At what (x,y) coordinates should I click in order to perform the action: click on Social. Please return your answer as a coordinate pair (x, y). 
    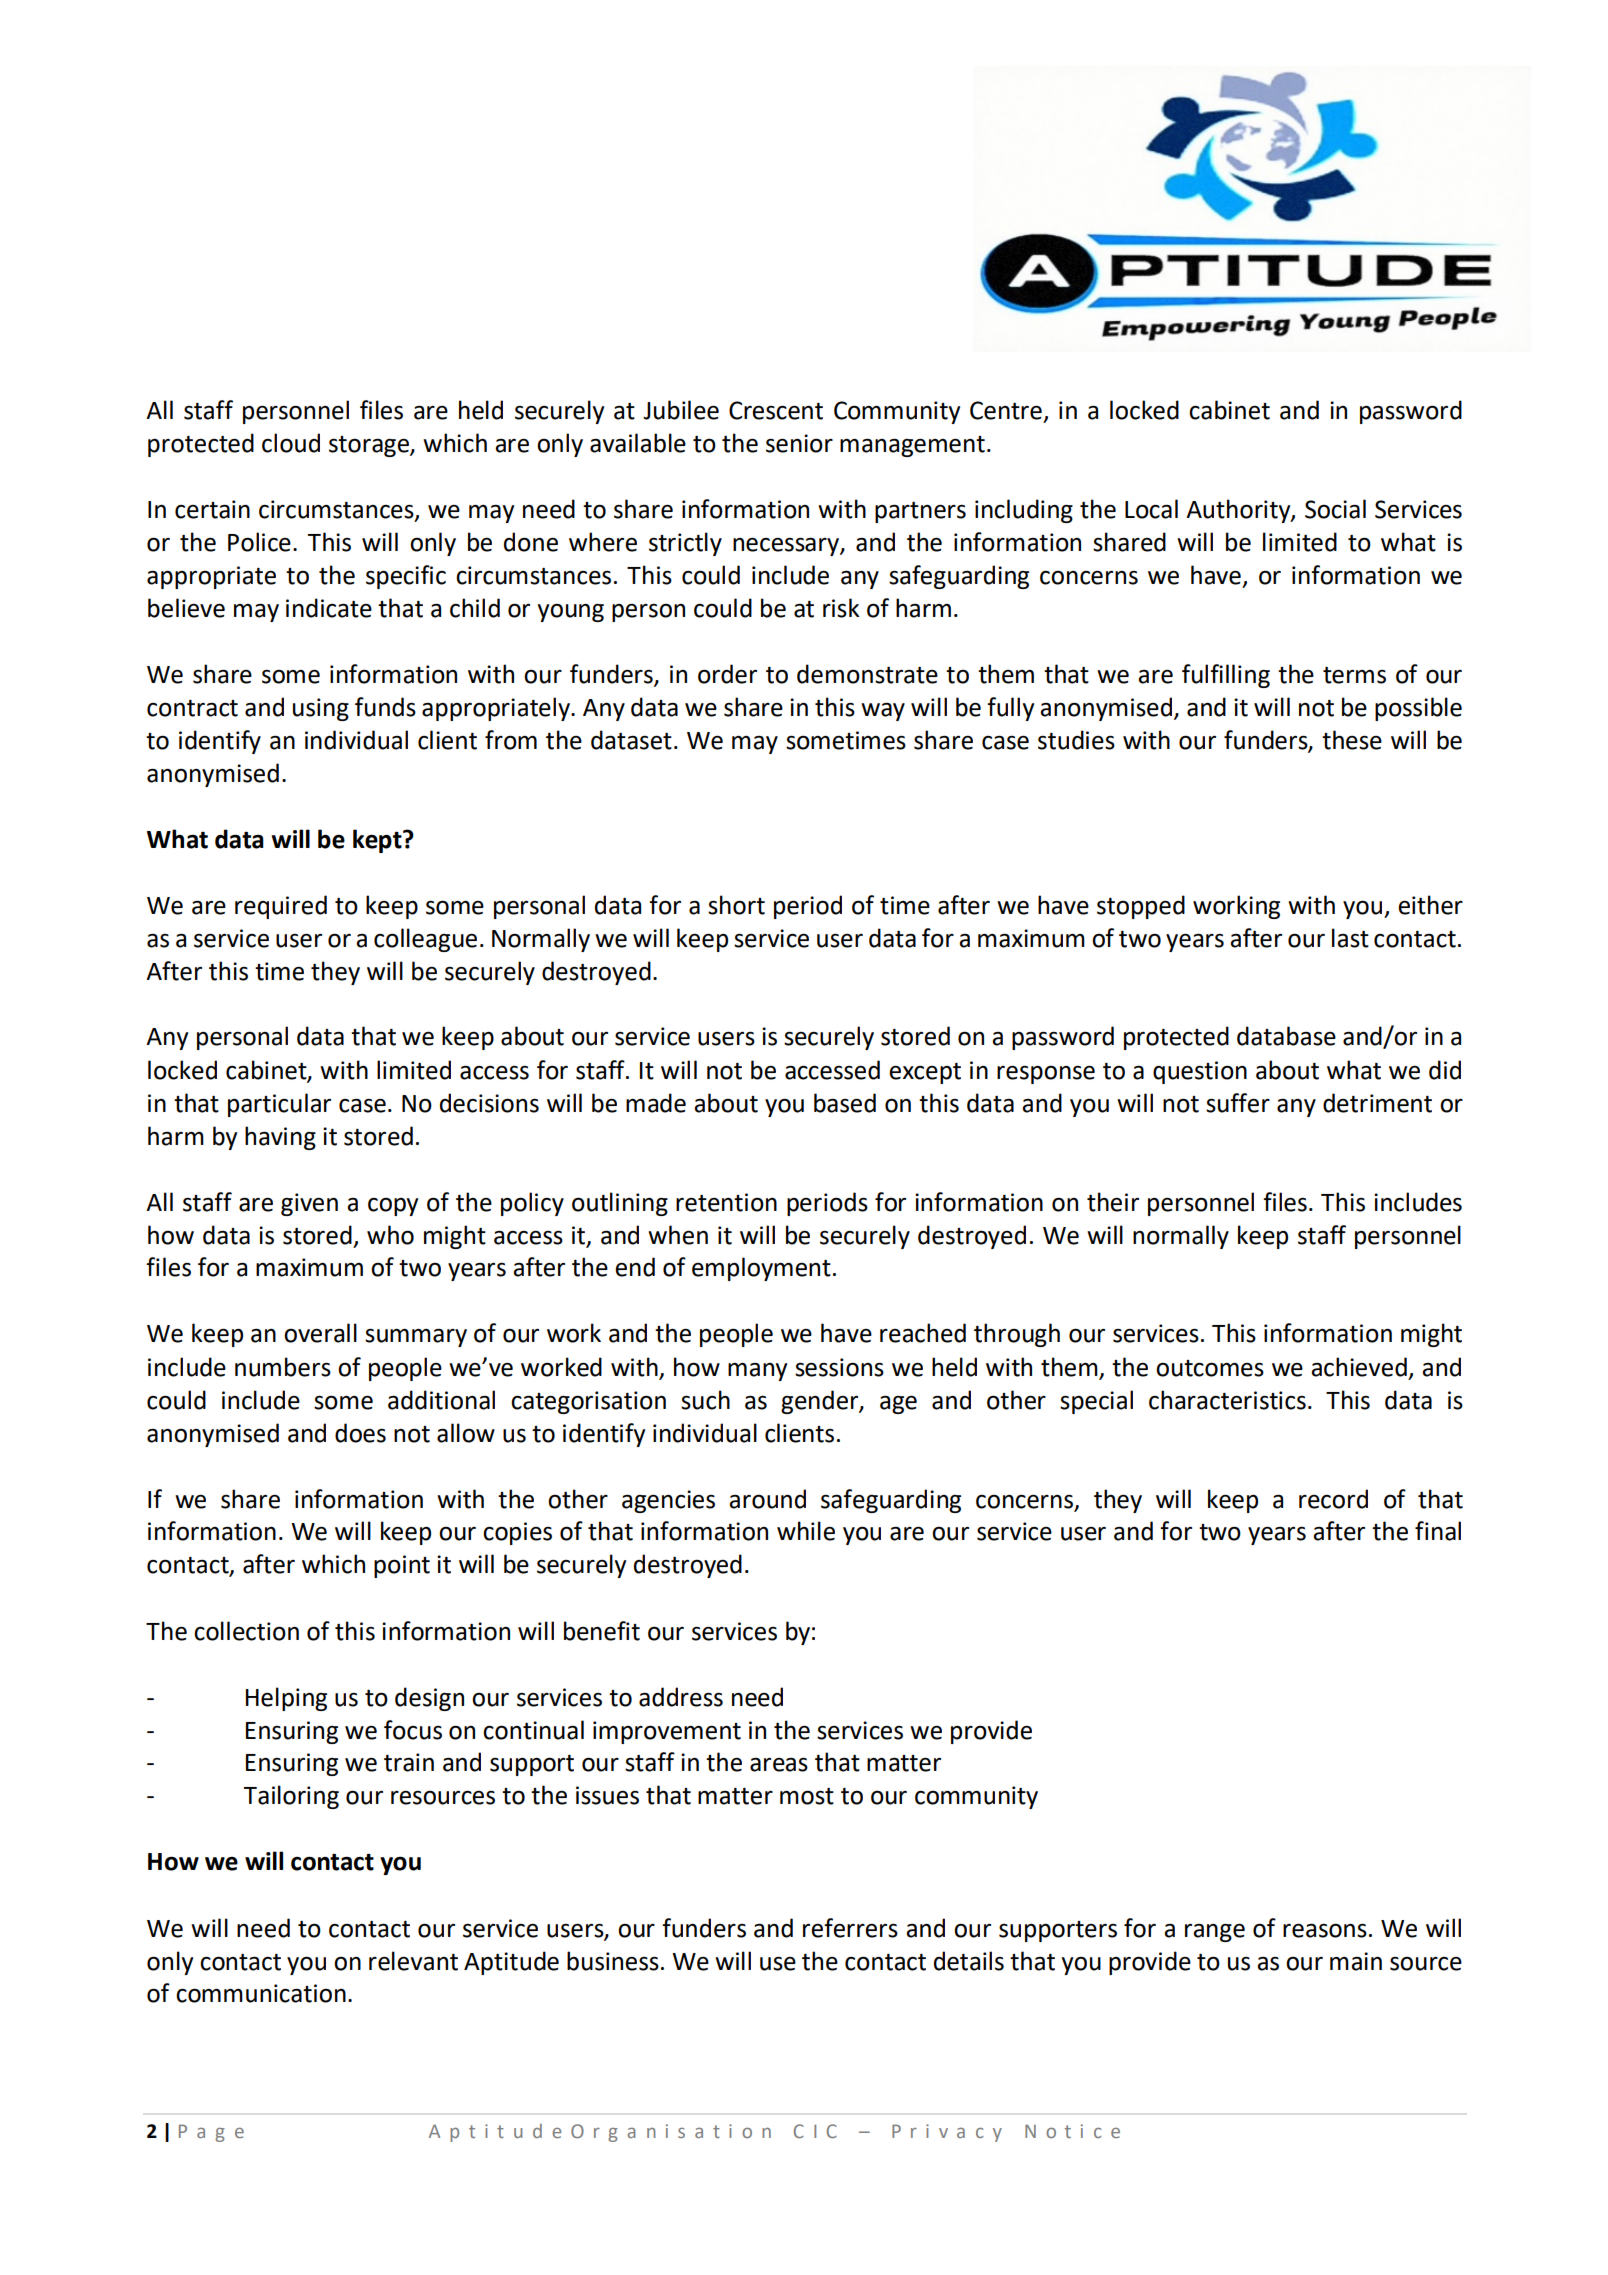
    Looking at the image, I should click on (1335, 509).
